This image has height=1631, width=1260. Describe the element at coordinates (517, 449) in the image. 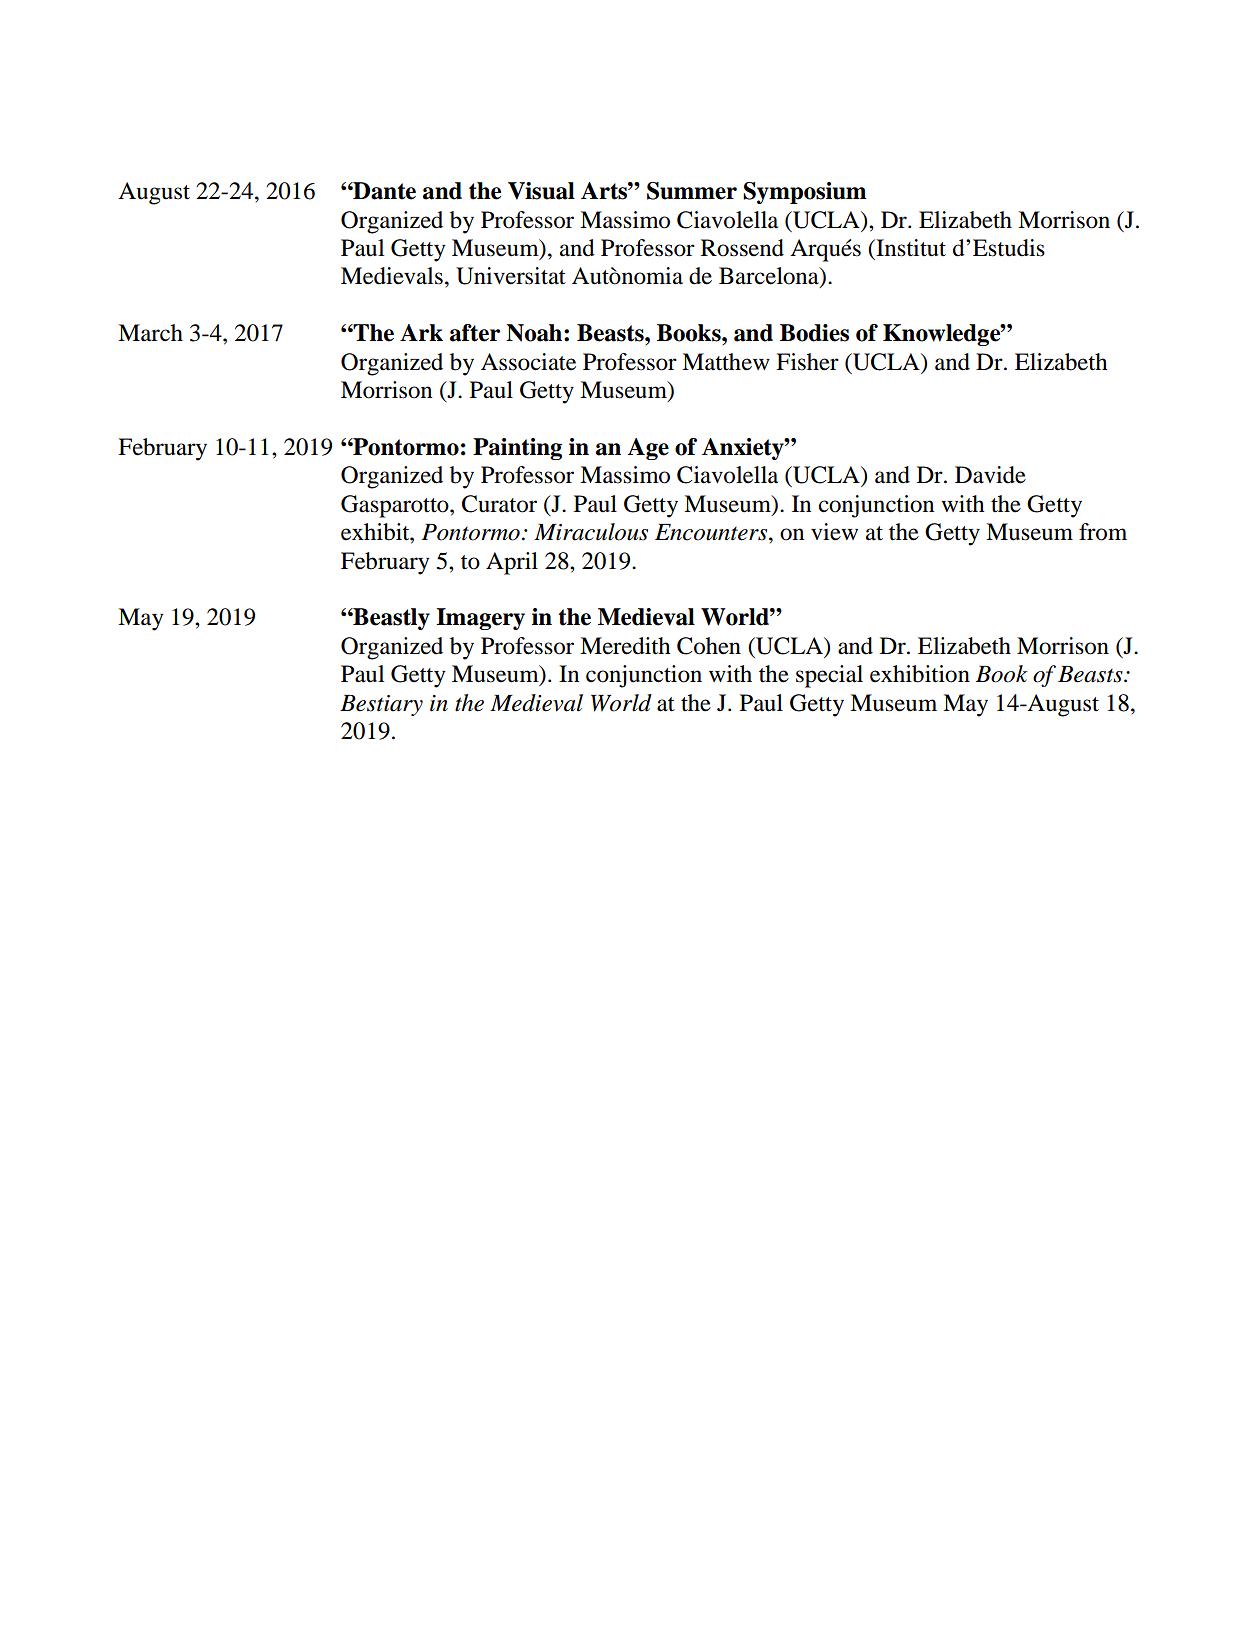

I see `Painting` at that location.
